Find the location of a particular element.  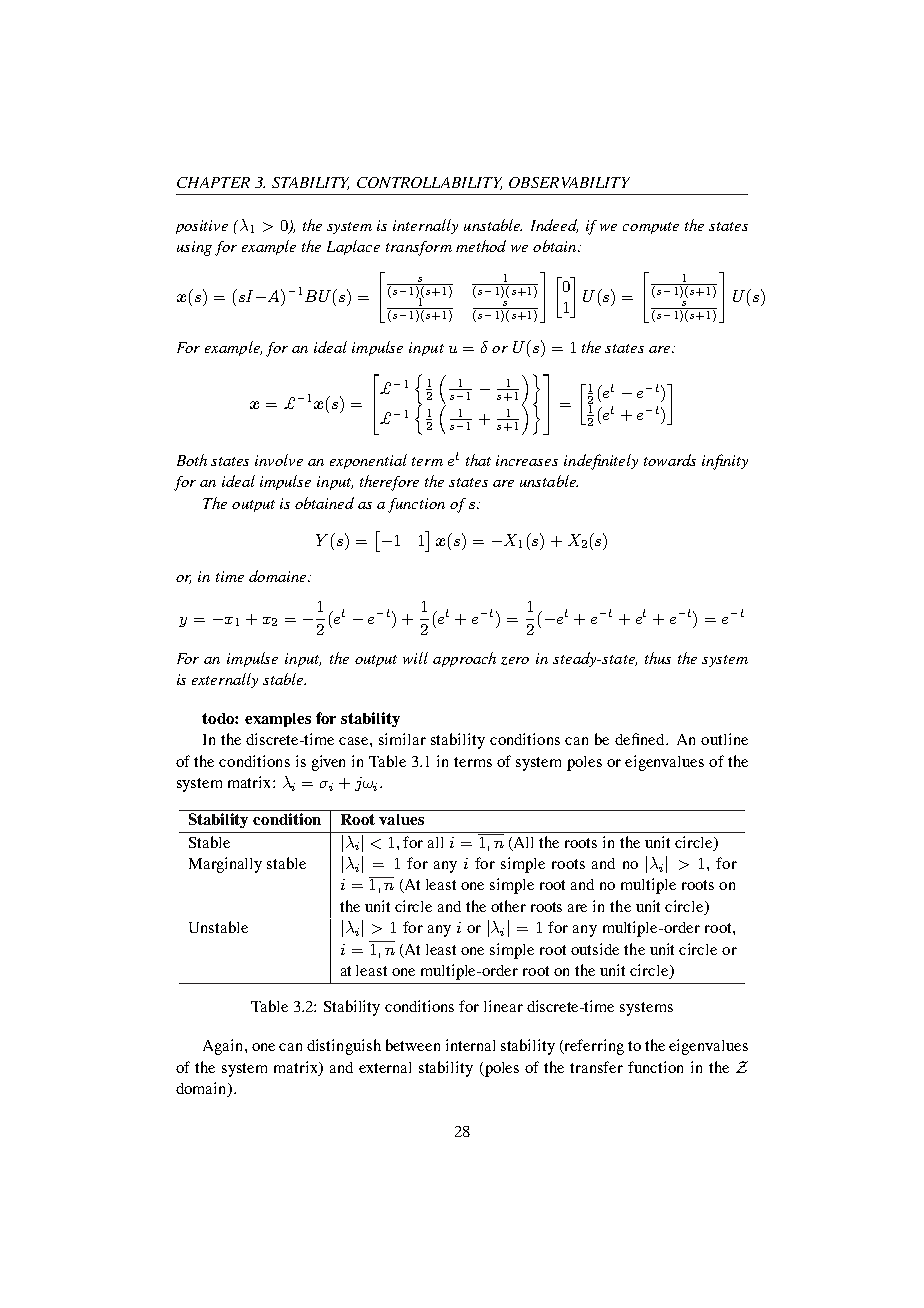

todo is located at coordinates (219, 718).
